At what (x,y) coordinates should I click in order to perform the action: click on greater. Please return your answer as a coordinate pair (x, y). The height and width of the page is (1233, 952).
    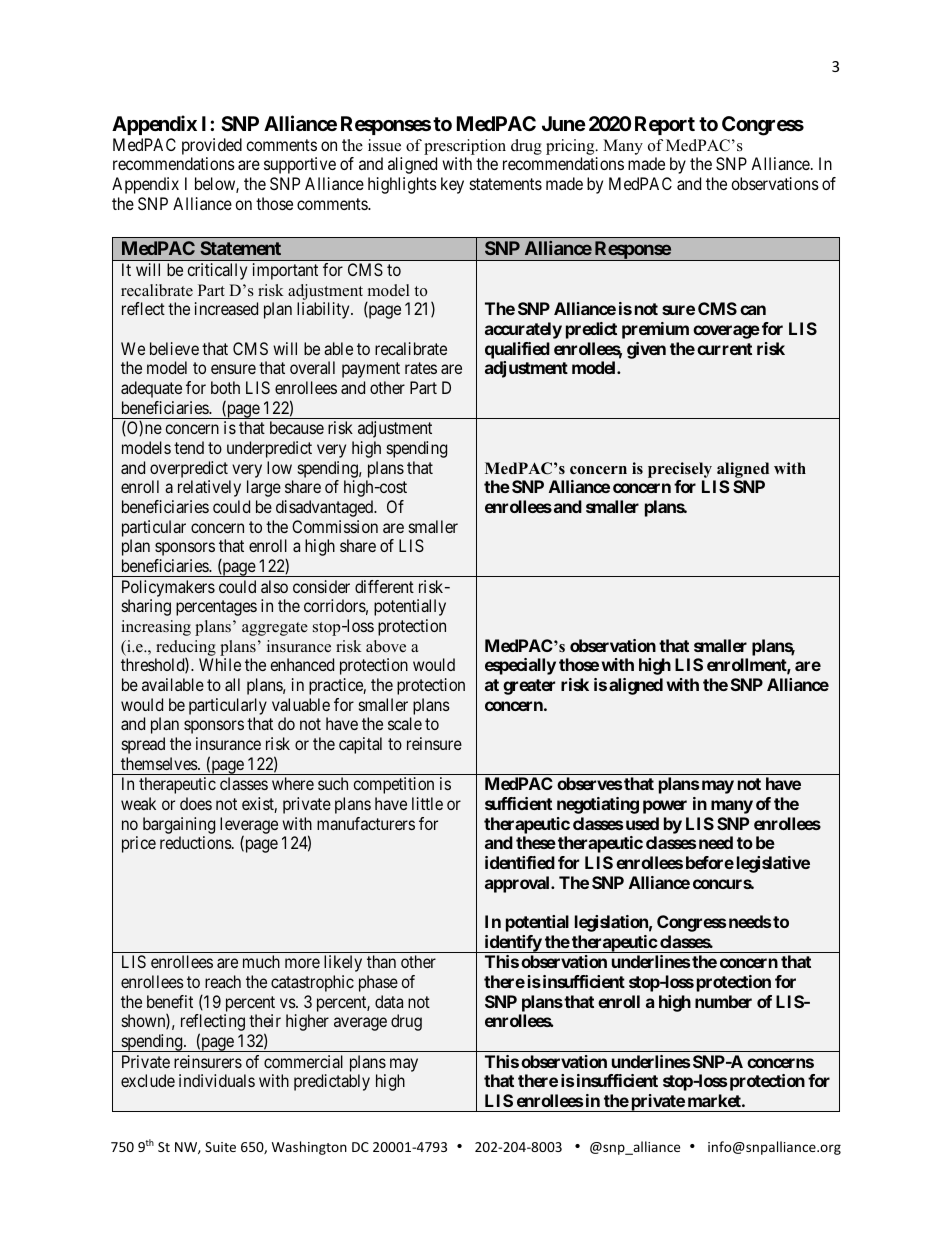
    Looking at the image, I should click on (529, 687).
